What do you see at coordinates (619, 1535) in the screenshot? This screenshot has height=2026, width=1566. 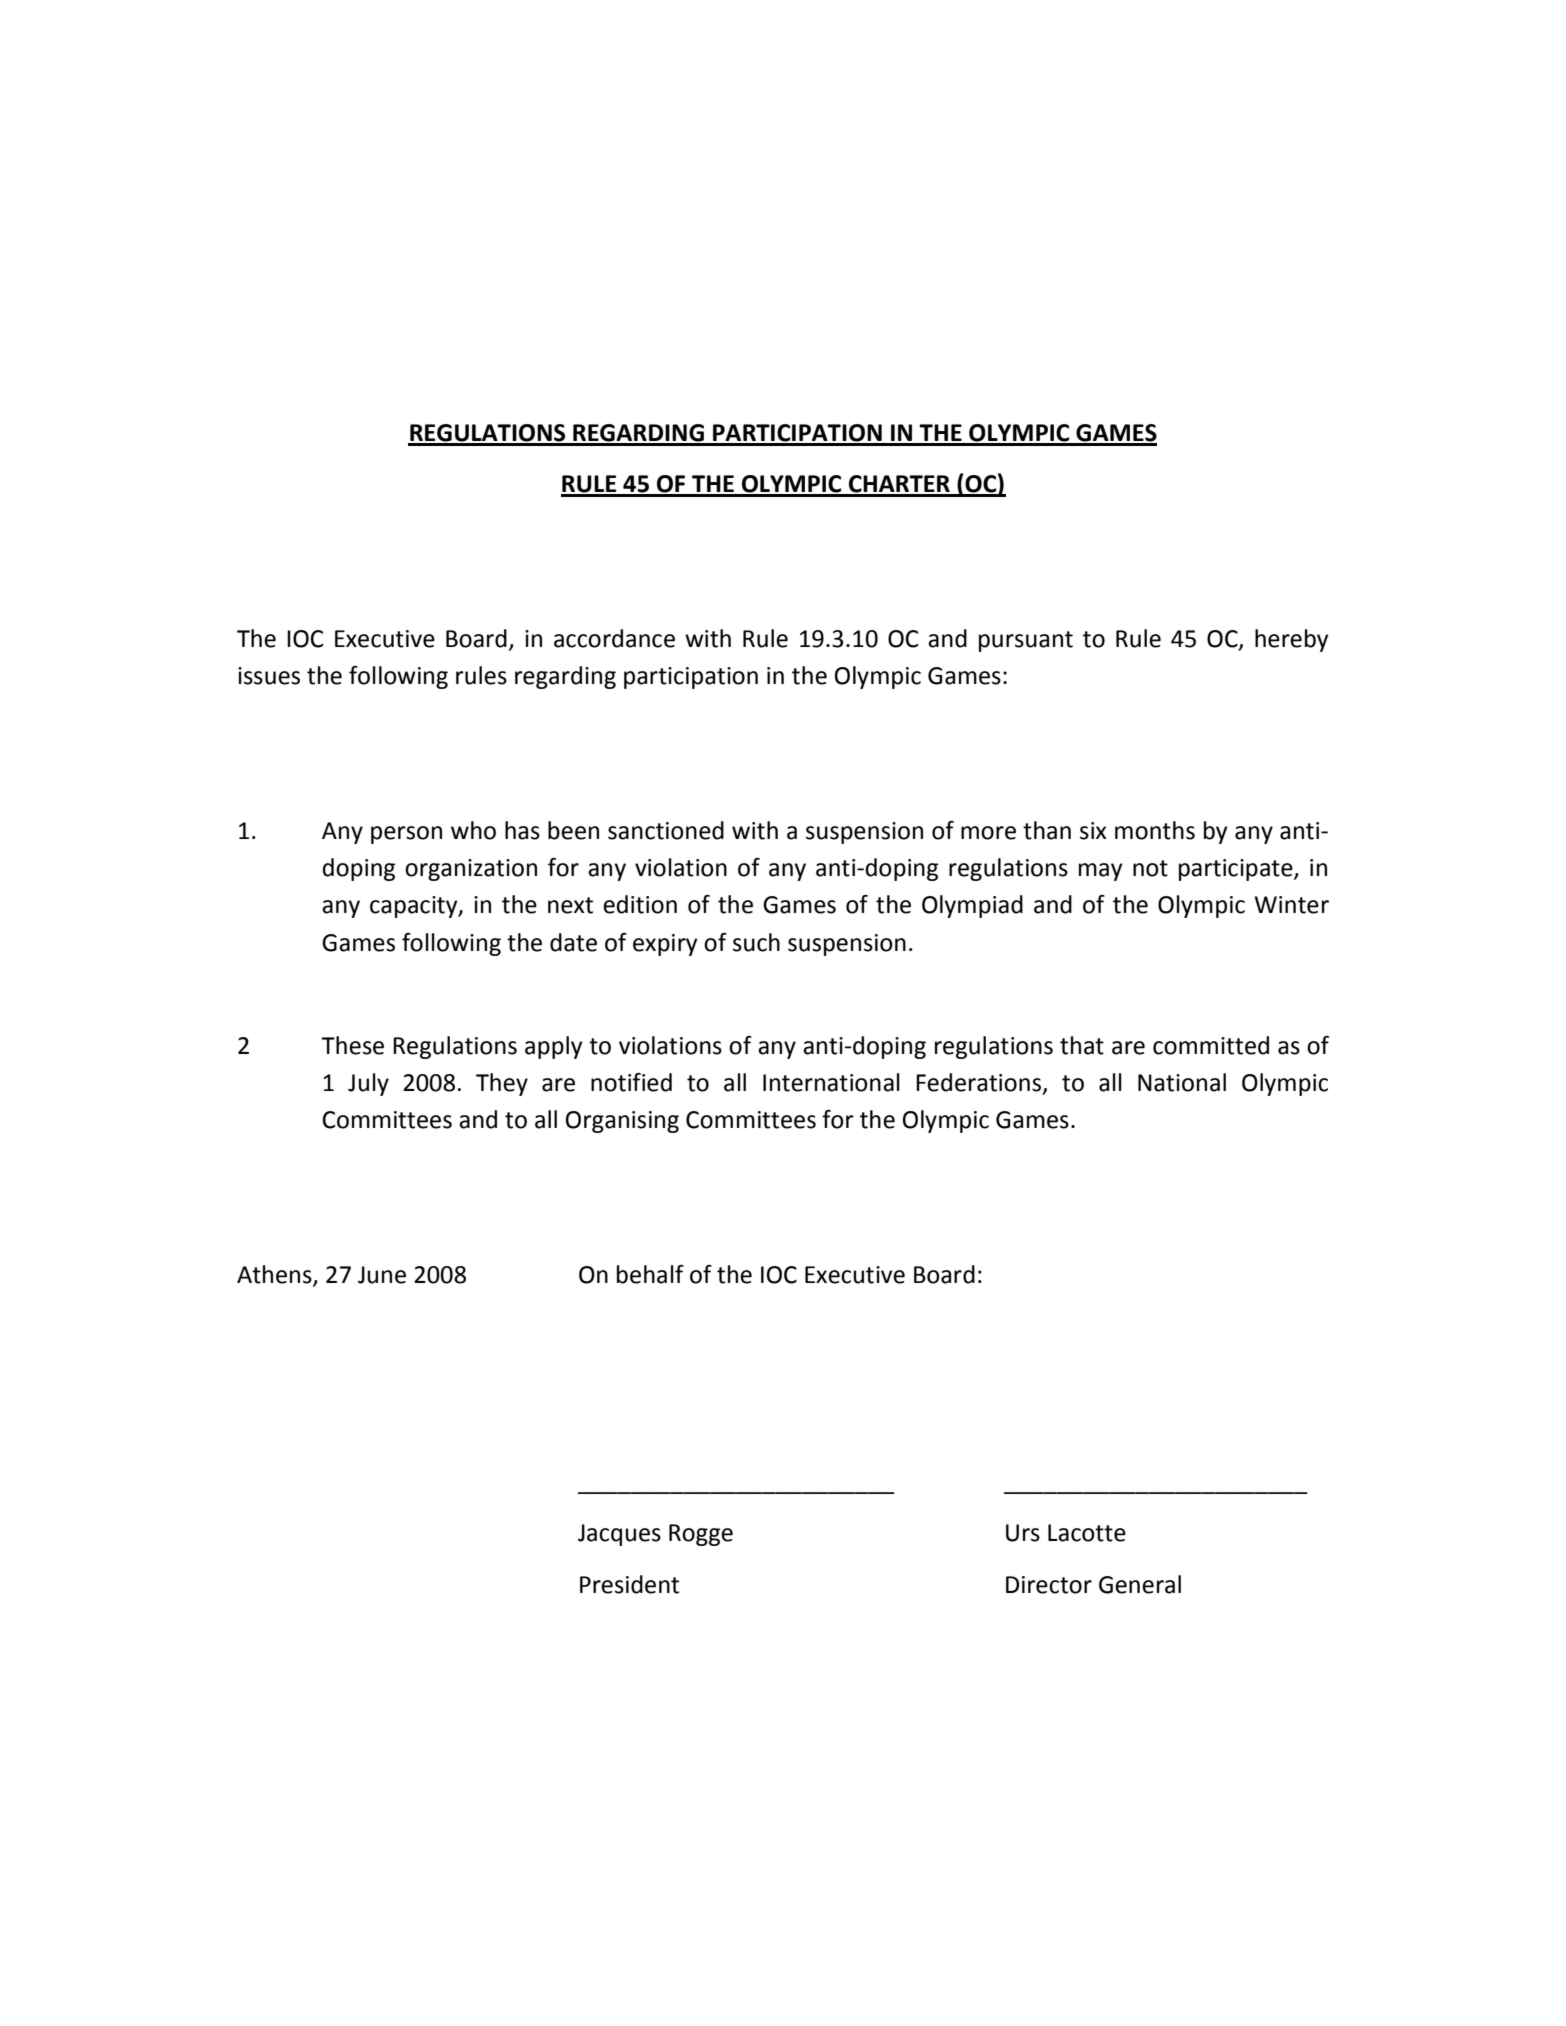 I see `Jacques` at bounding box center [619, 1535].
